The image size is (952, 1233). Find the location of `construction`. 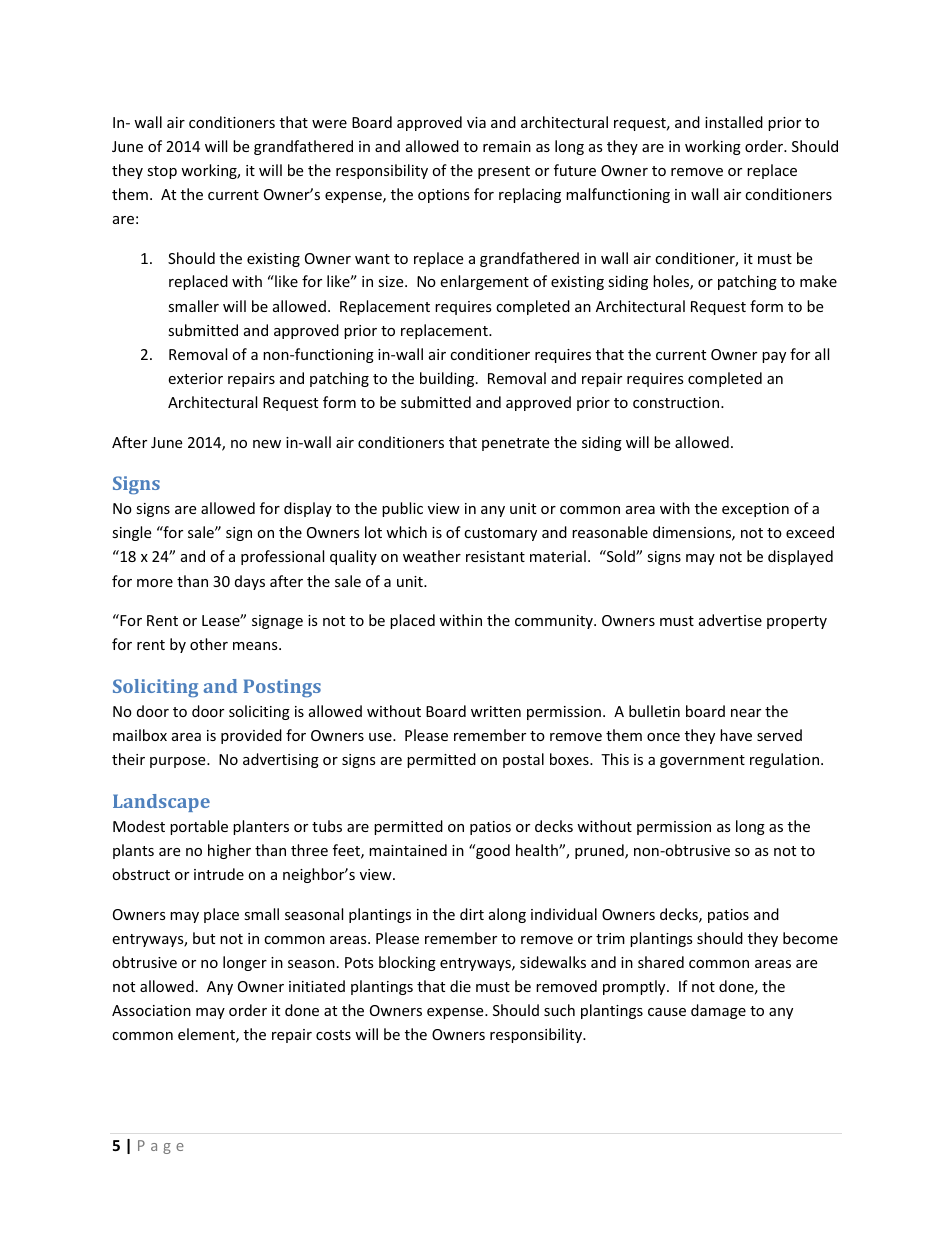

construction is located at coordinates (677, 402).
